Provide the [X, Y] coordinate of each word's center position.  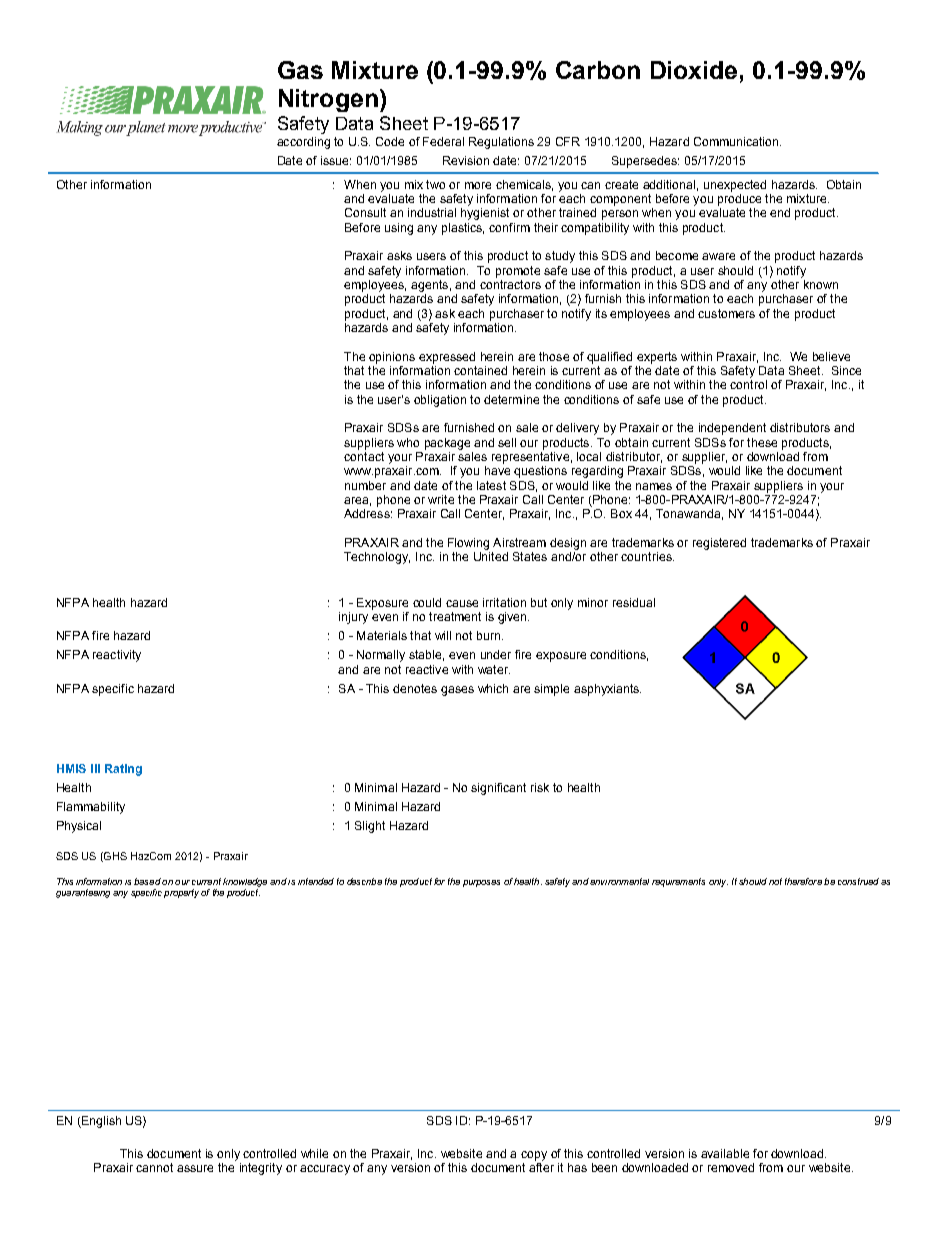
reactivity [117, 656]
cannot [154, 1167]
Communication [737, 141]
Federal [443, 141]
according [303, 143]
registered [719, 544]
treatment [455, 616]
